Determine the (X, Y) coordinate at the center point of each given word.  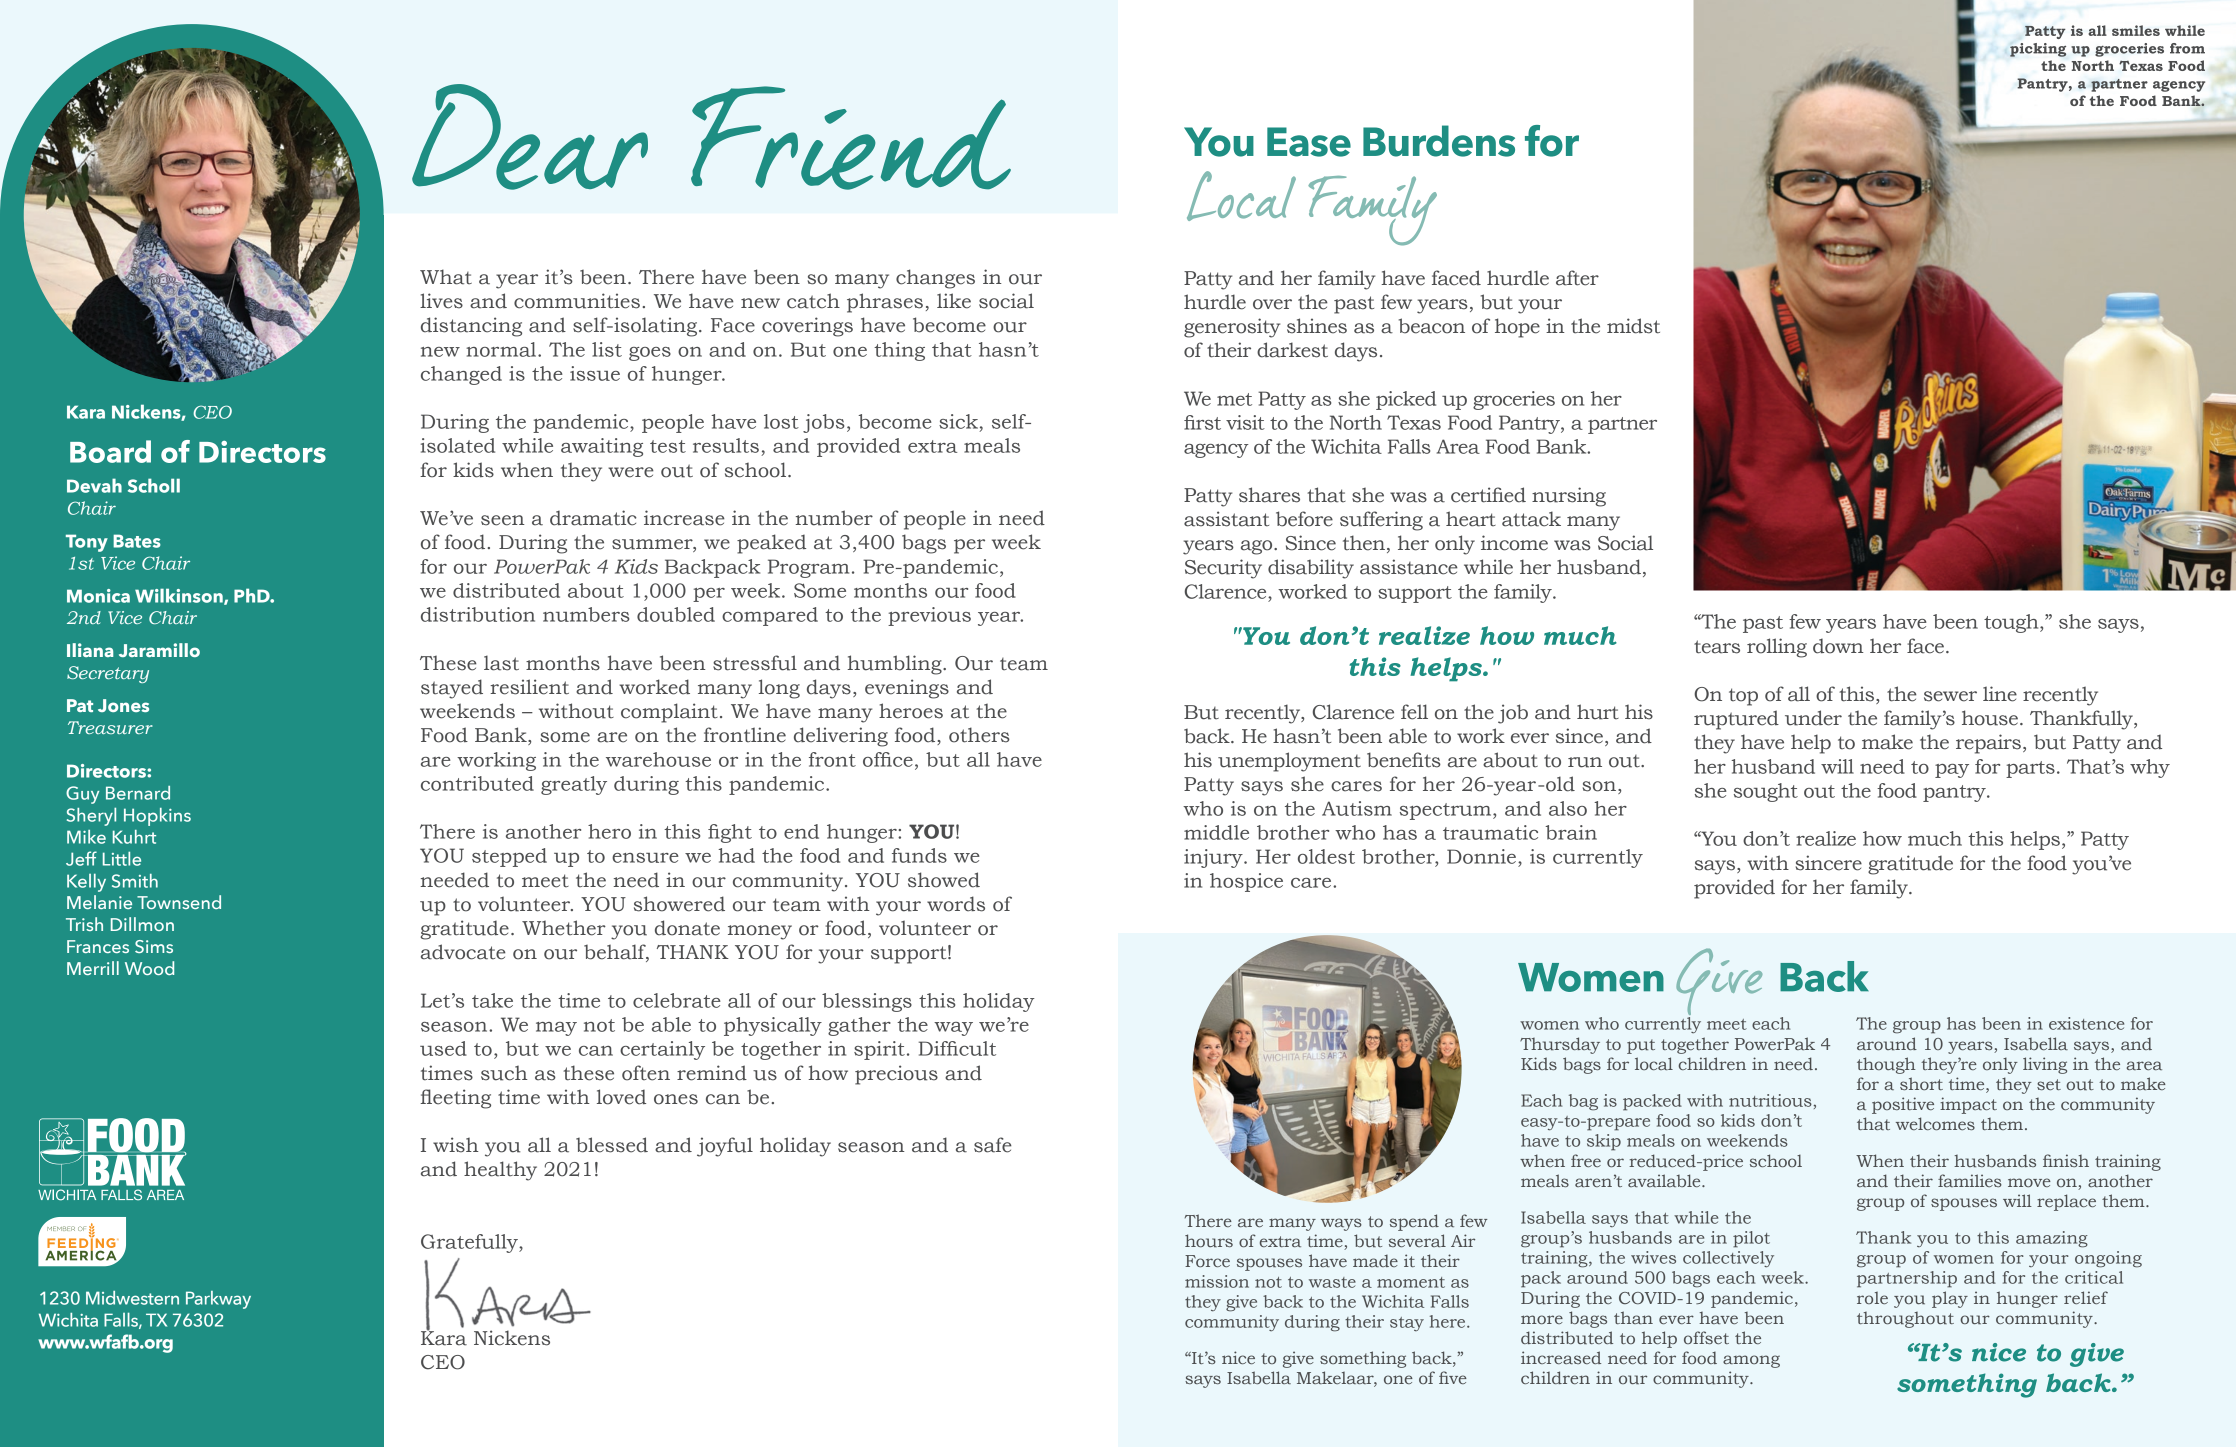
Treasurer (110, 727)
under (1813, 718)
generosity (1232, 328)
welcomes (1935, 1123)
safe (993, 1145)
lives (441, 301)
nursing (1569, 497)
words (956, 904)
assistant (1226, 519)
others (979, 735)
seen (503, 520)
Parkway (218, 1300)
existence (2086, 1023)
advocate (463, 952)
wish (456, 1145)
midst (1633, 326)
